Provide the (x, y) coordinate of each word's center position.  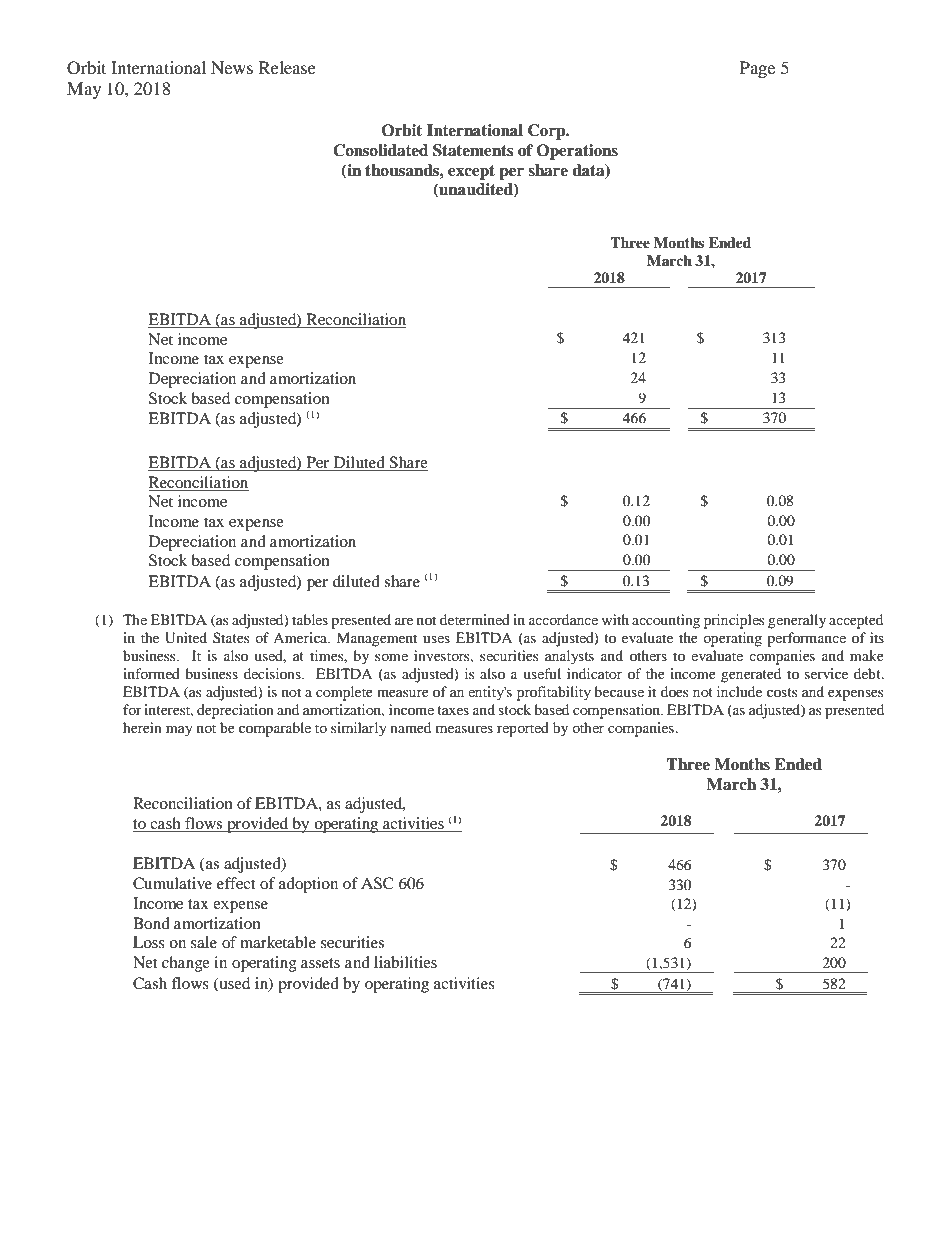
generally (797, 621)
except (471, 172)
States (231, 637)
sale (204, 942)
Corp (548, 132)
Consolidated (380, 150)
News (232, 67)
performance (806, 639)
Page (757, 69)
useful (542, 673)
